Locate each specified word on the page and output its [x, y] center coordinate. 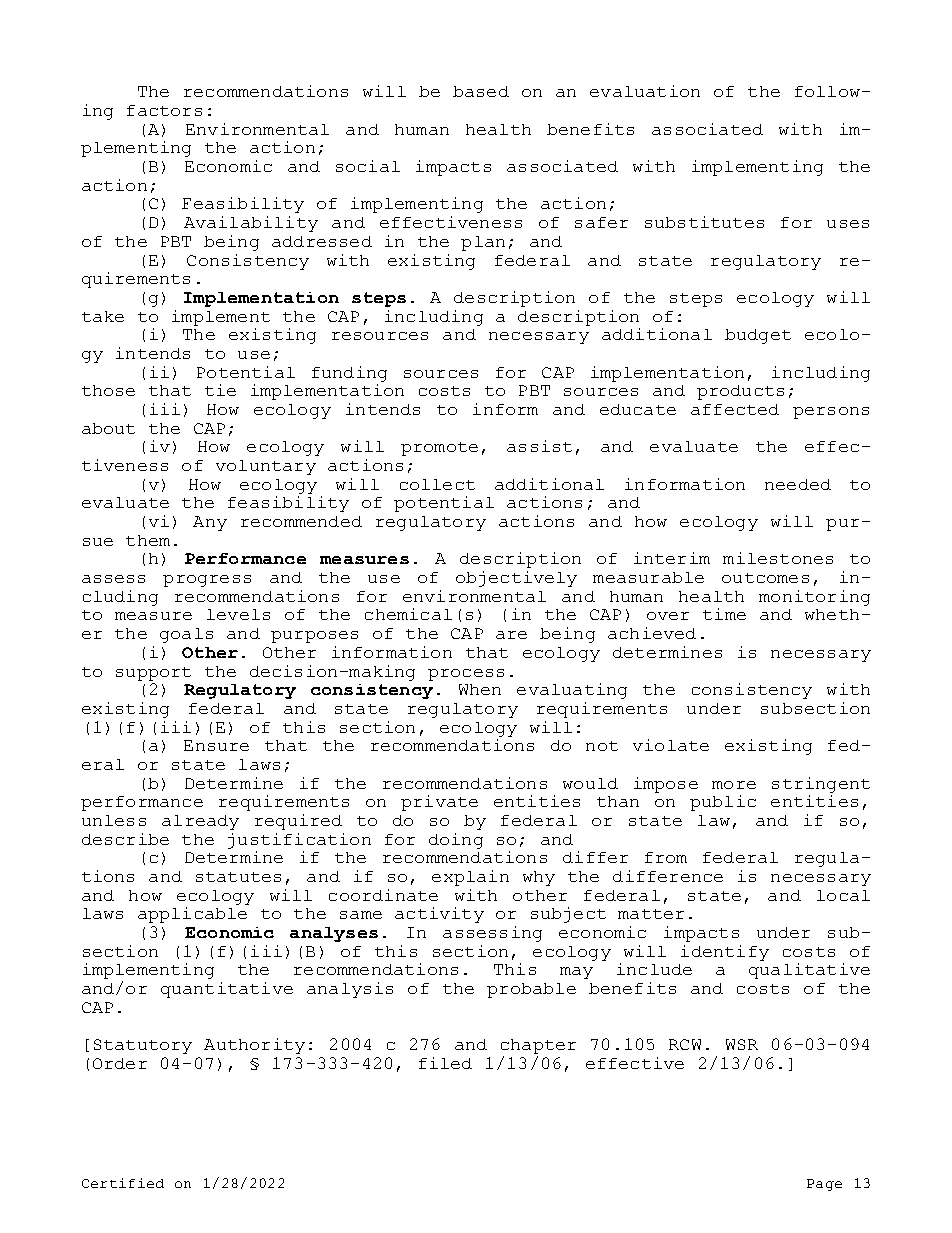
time [724, 614]
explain [470, 878]
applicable [192, 915]
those [108, 390]
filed [445, 1063]
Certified [123, 1183]
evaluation [645, 91]
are [511, 635]
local [843, 895]
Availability [251, 224]
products [740, 392]
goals [186, 635]
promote [439, 449]
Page [824, 1185]
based [481, 91]
